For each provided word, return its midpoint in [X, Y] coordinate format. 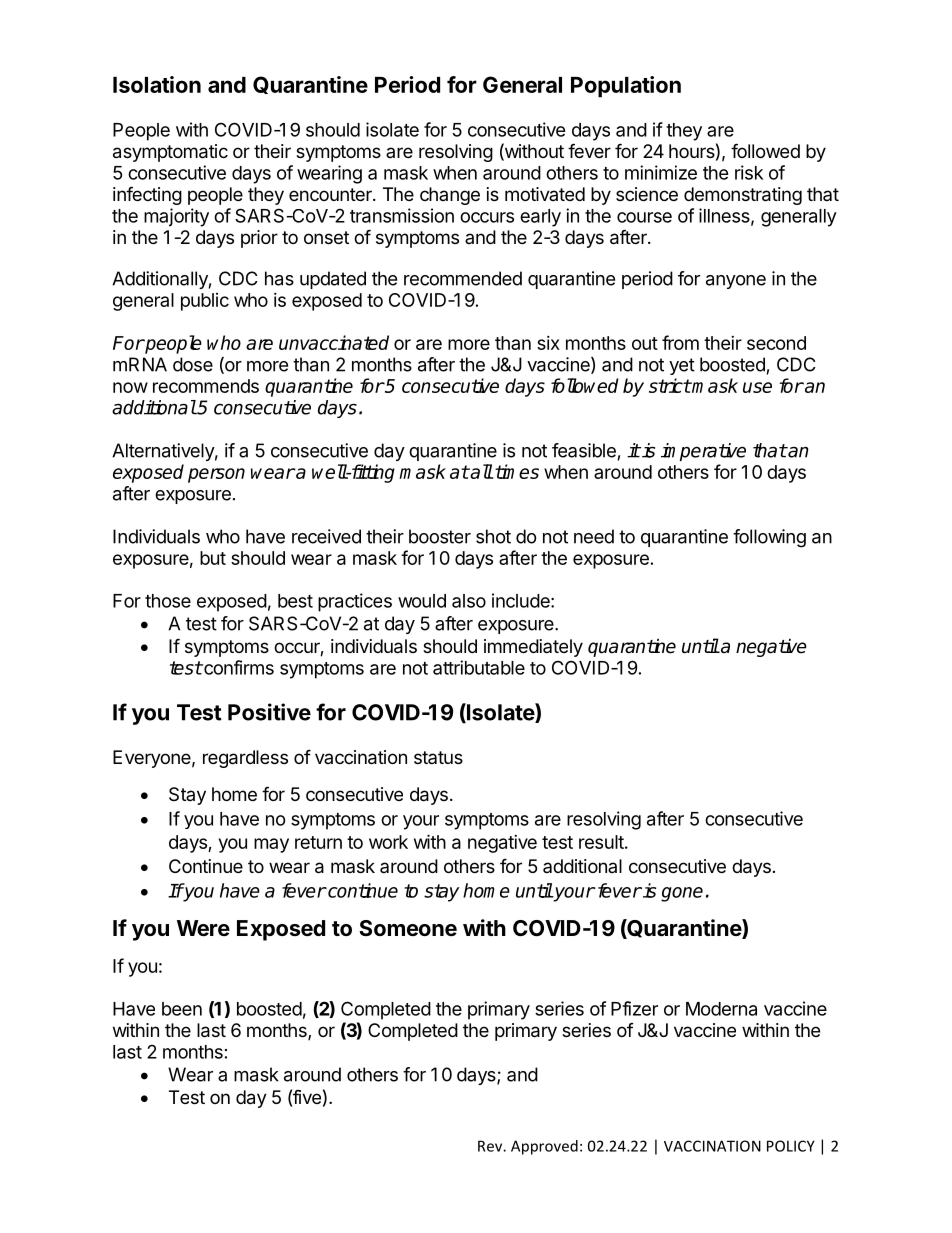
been [182, 1009]
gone [682, 894]
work [388, 842]
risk [749, 172]
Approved [544, 1147]
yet [682, 366]
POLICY [791, 1146]
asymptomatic [170, 153]
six [548, 343]
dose [193, 364]
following [769, 538]
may [271, 845]
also [469, 601]
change [450, 196]
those [168, 601]
